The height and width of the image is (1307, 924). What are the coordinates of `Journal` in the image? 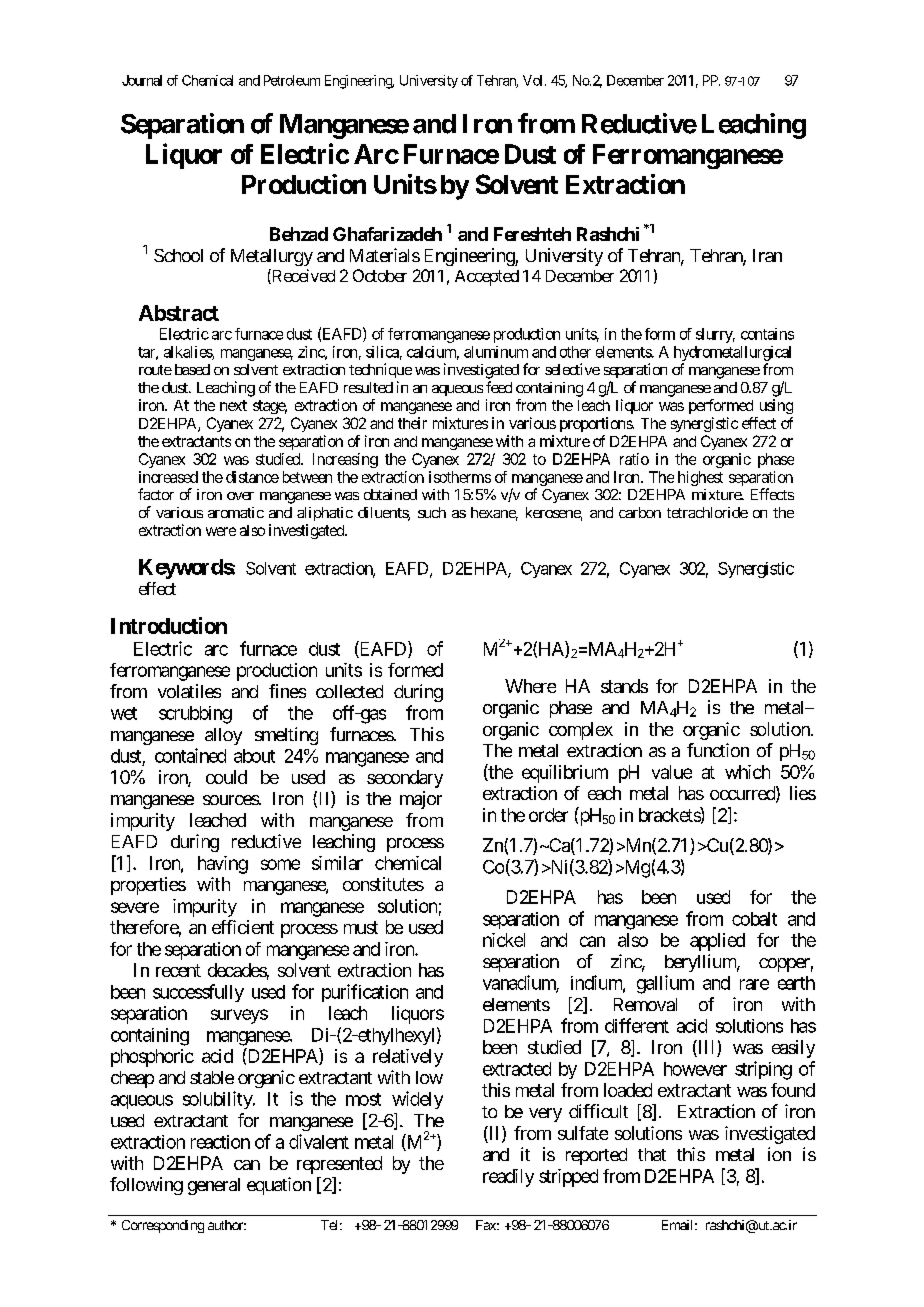 It's located at (142, 80).
